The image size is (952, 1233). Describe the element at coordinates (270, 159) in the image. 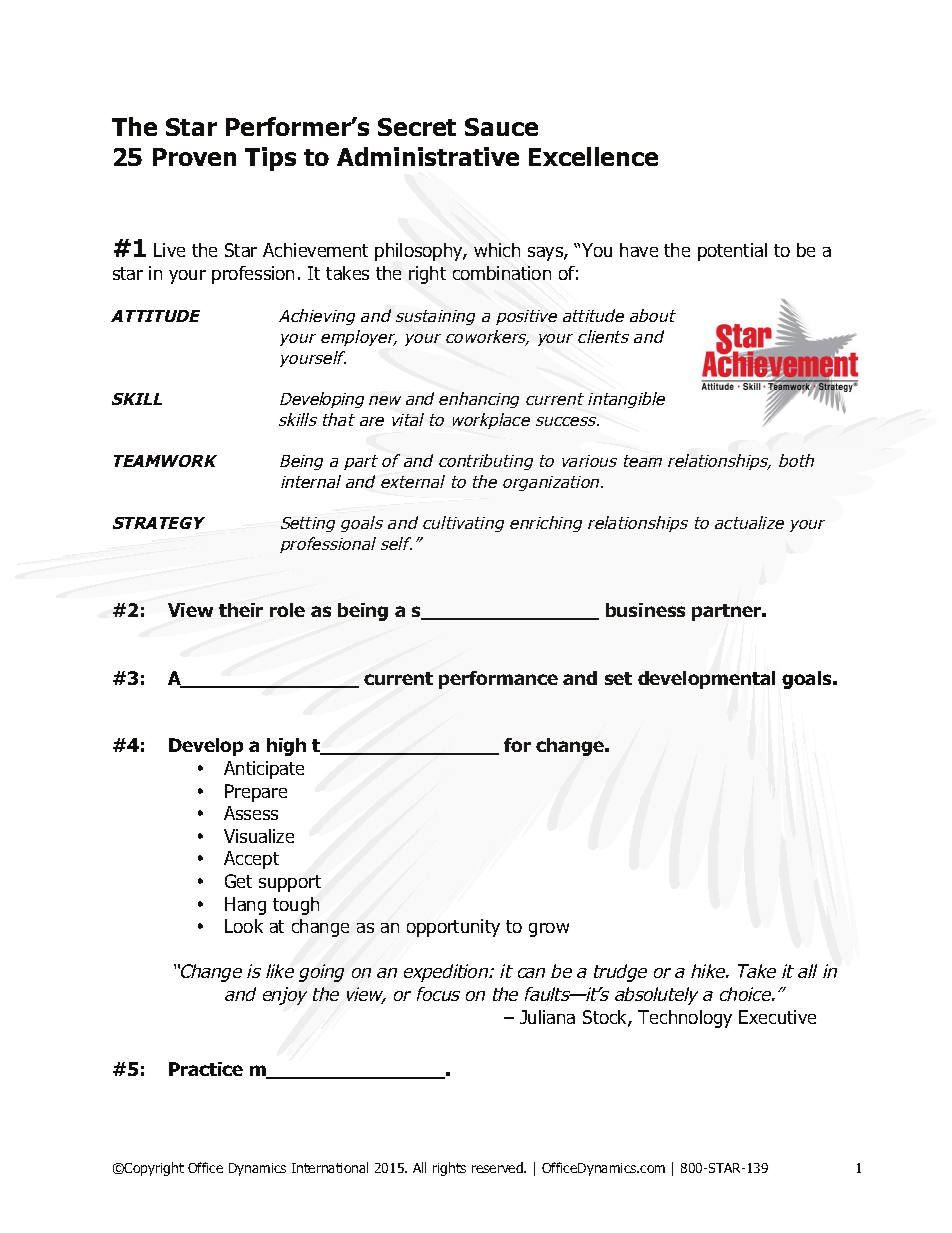

I see `Tips` at that location.
